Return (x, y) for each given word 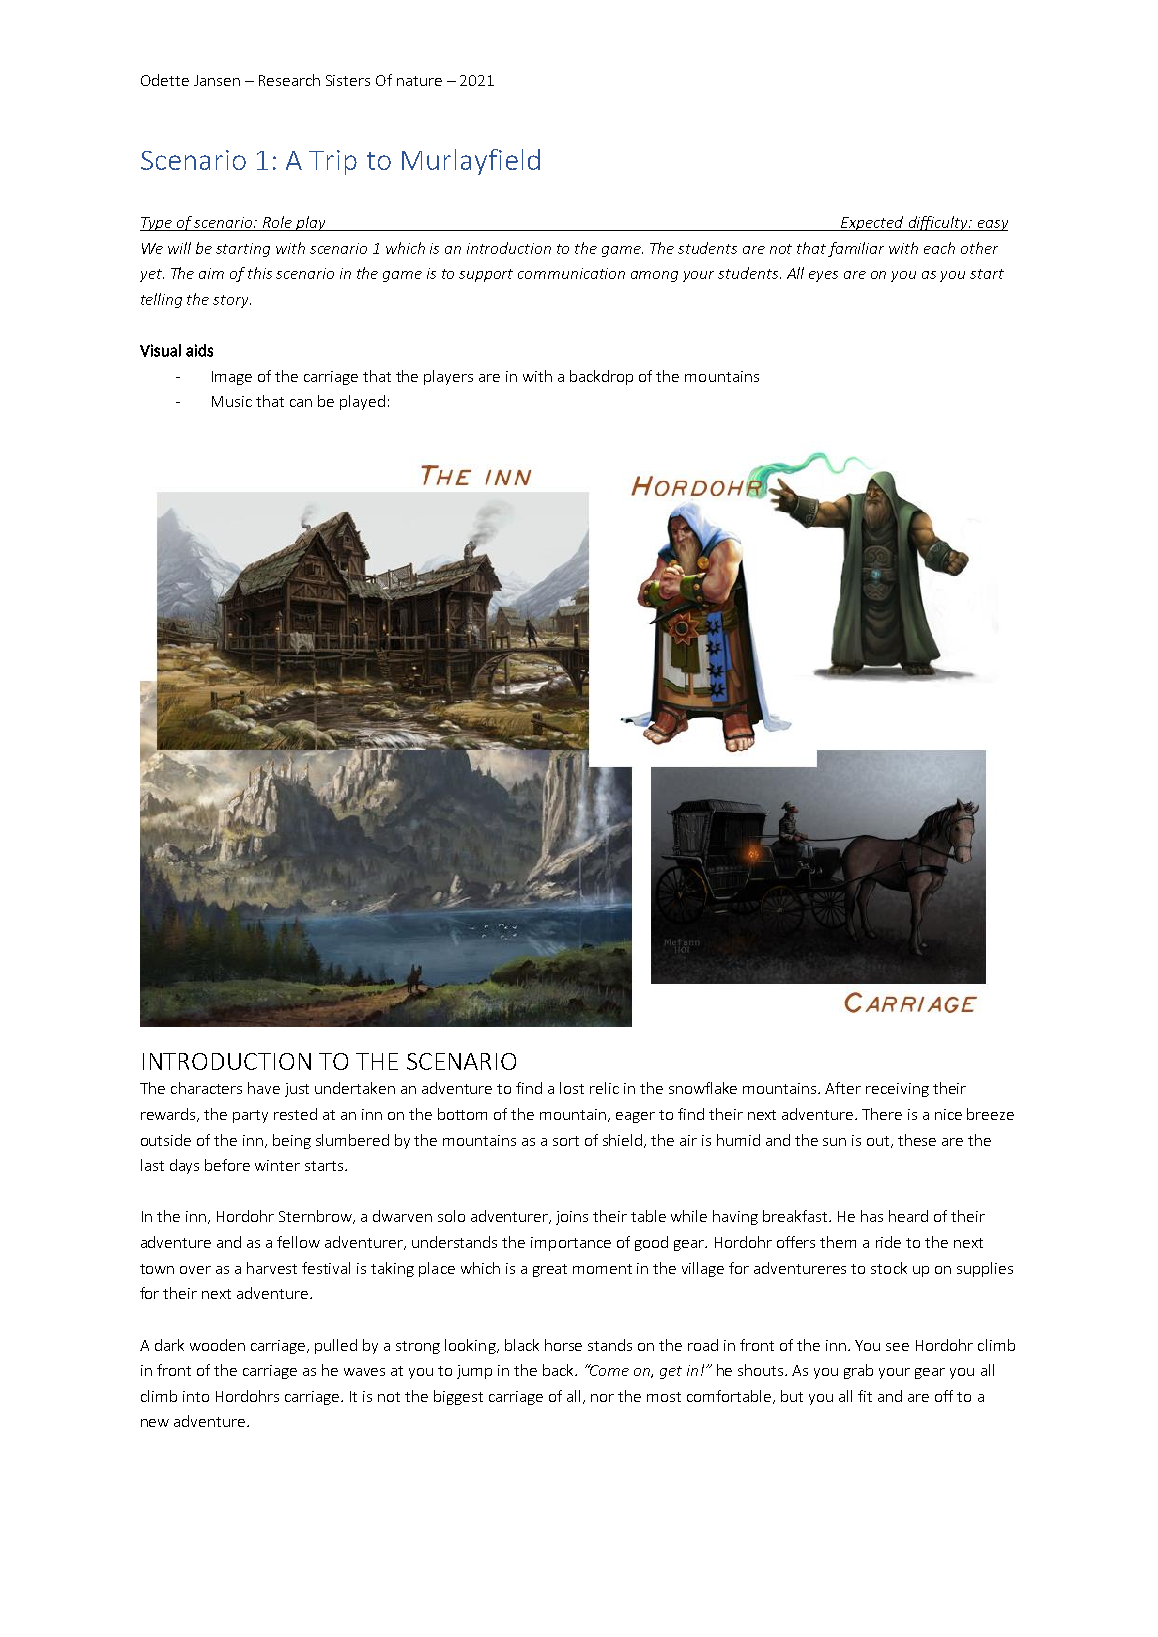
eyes (823, 276)
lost (572, 1088)
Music (232, 401)
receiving (897, 1090)
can (301, 403)
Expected (872, 223)
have (264, 1088)
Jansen (217, 80)
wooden (217, 1345)
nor (602, 1398)
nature (419, 81)
